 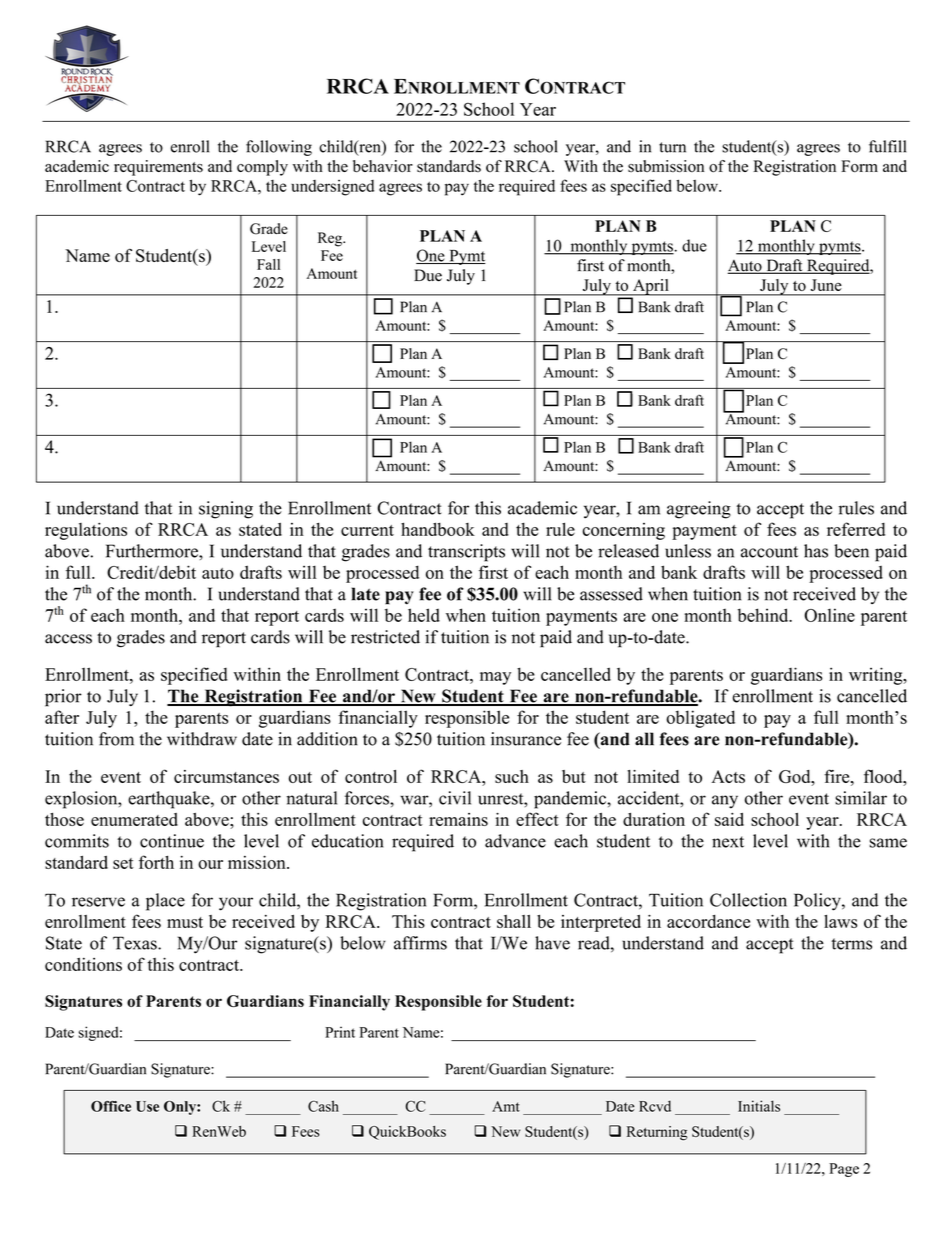 I want to click on Initials, so click(x=759, y=1106).
